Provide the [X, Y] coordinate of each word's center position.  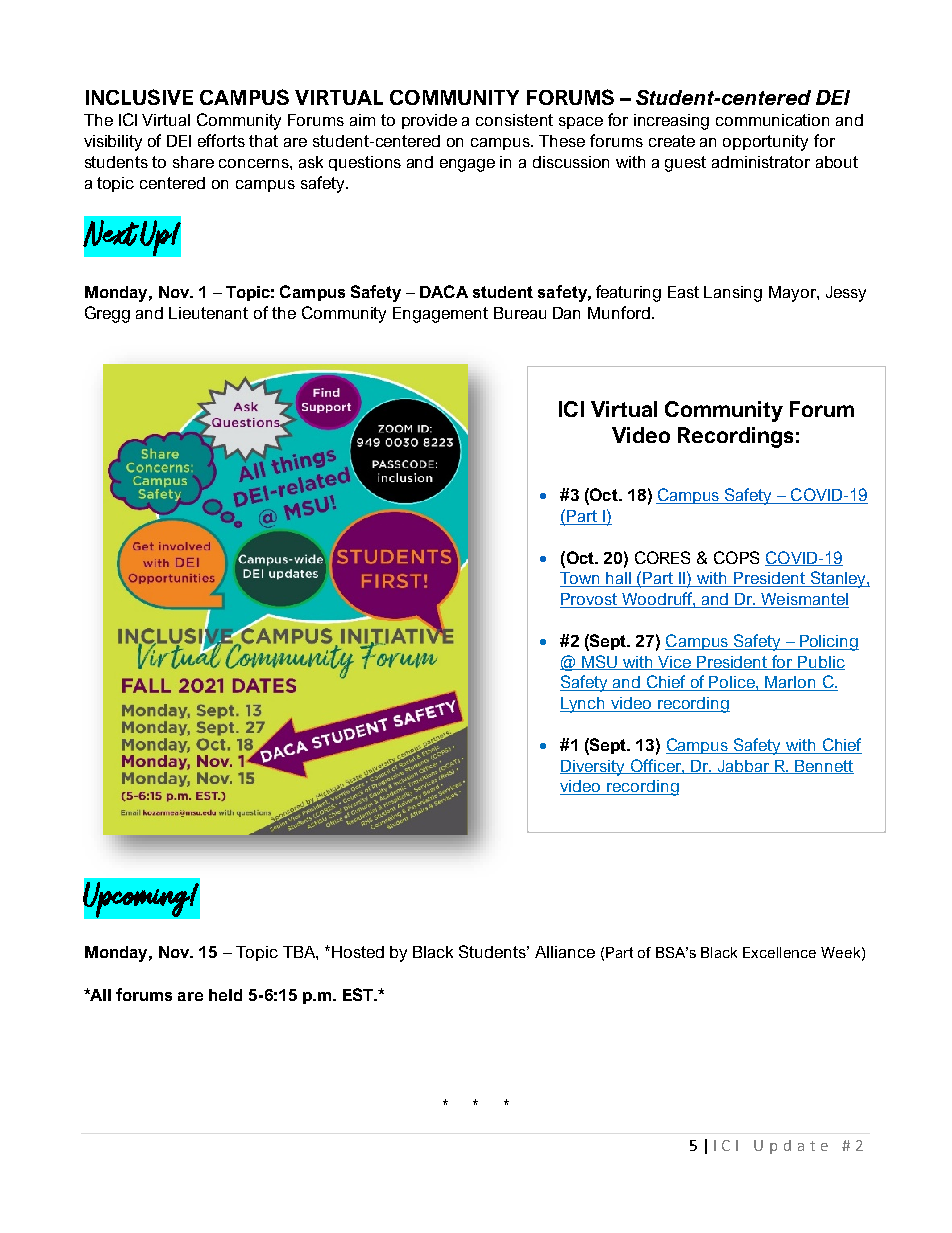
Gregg [107, 314]
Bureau [520, 313]
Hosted [358, 952]
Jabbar [744, 767]
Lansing [733, 294]
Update [791, 1147]
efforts [221, 140]
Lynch [584, 705]
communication [772, 120]
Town [581, 579]
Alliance [565, 952]
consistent [514, 120]
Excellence [779, 952]
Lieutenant [208, 313]
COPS [736, 557]
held [225, 995]
